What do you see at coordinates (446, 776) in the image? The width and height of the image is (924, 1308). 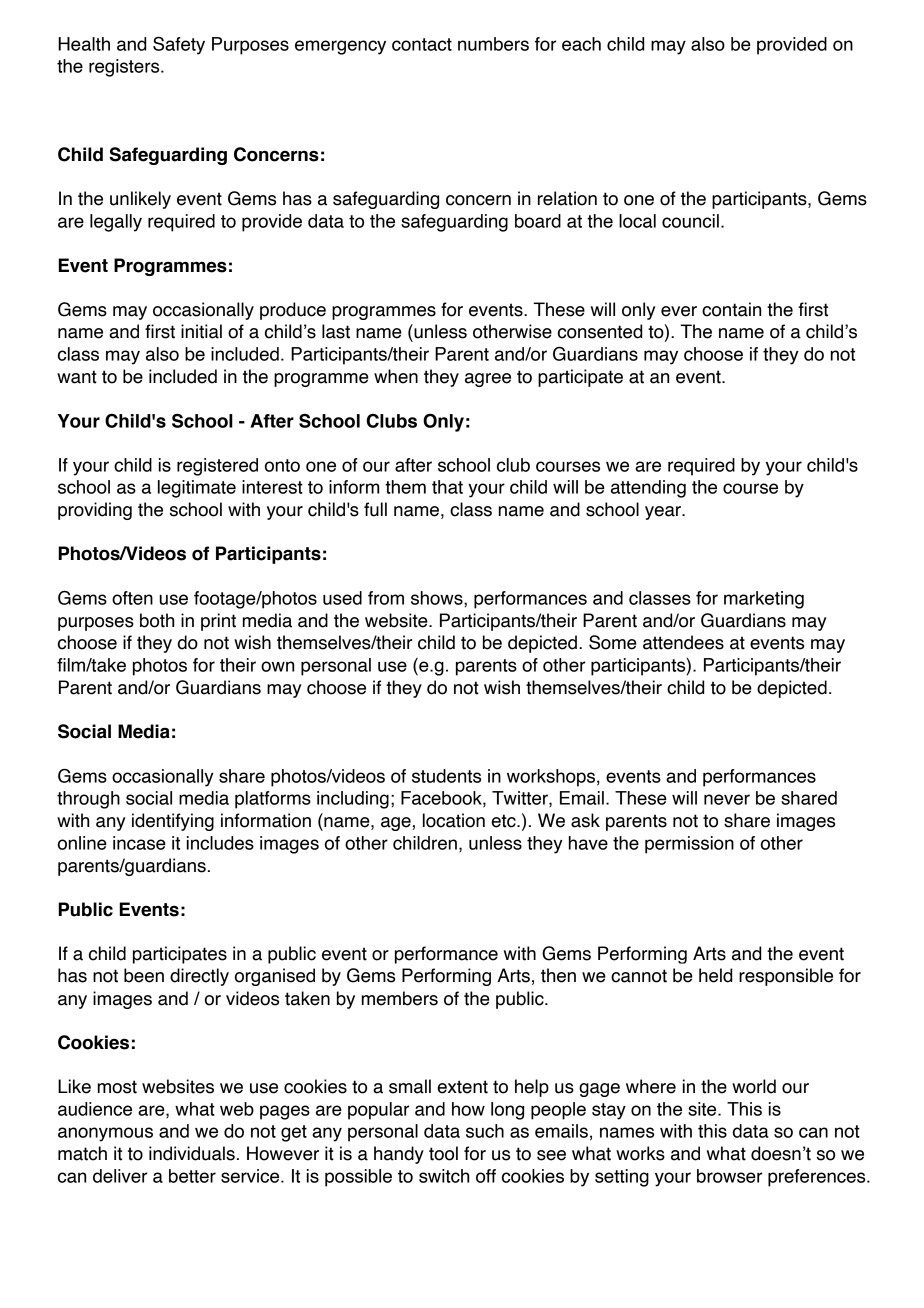 I see `students` at bounding box center [446, 776].
